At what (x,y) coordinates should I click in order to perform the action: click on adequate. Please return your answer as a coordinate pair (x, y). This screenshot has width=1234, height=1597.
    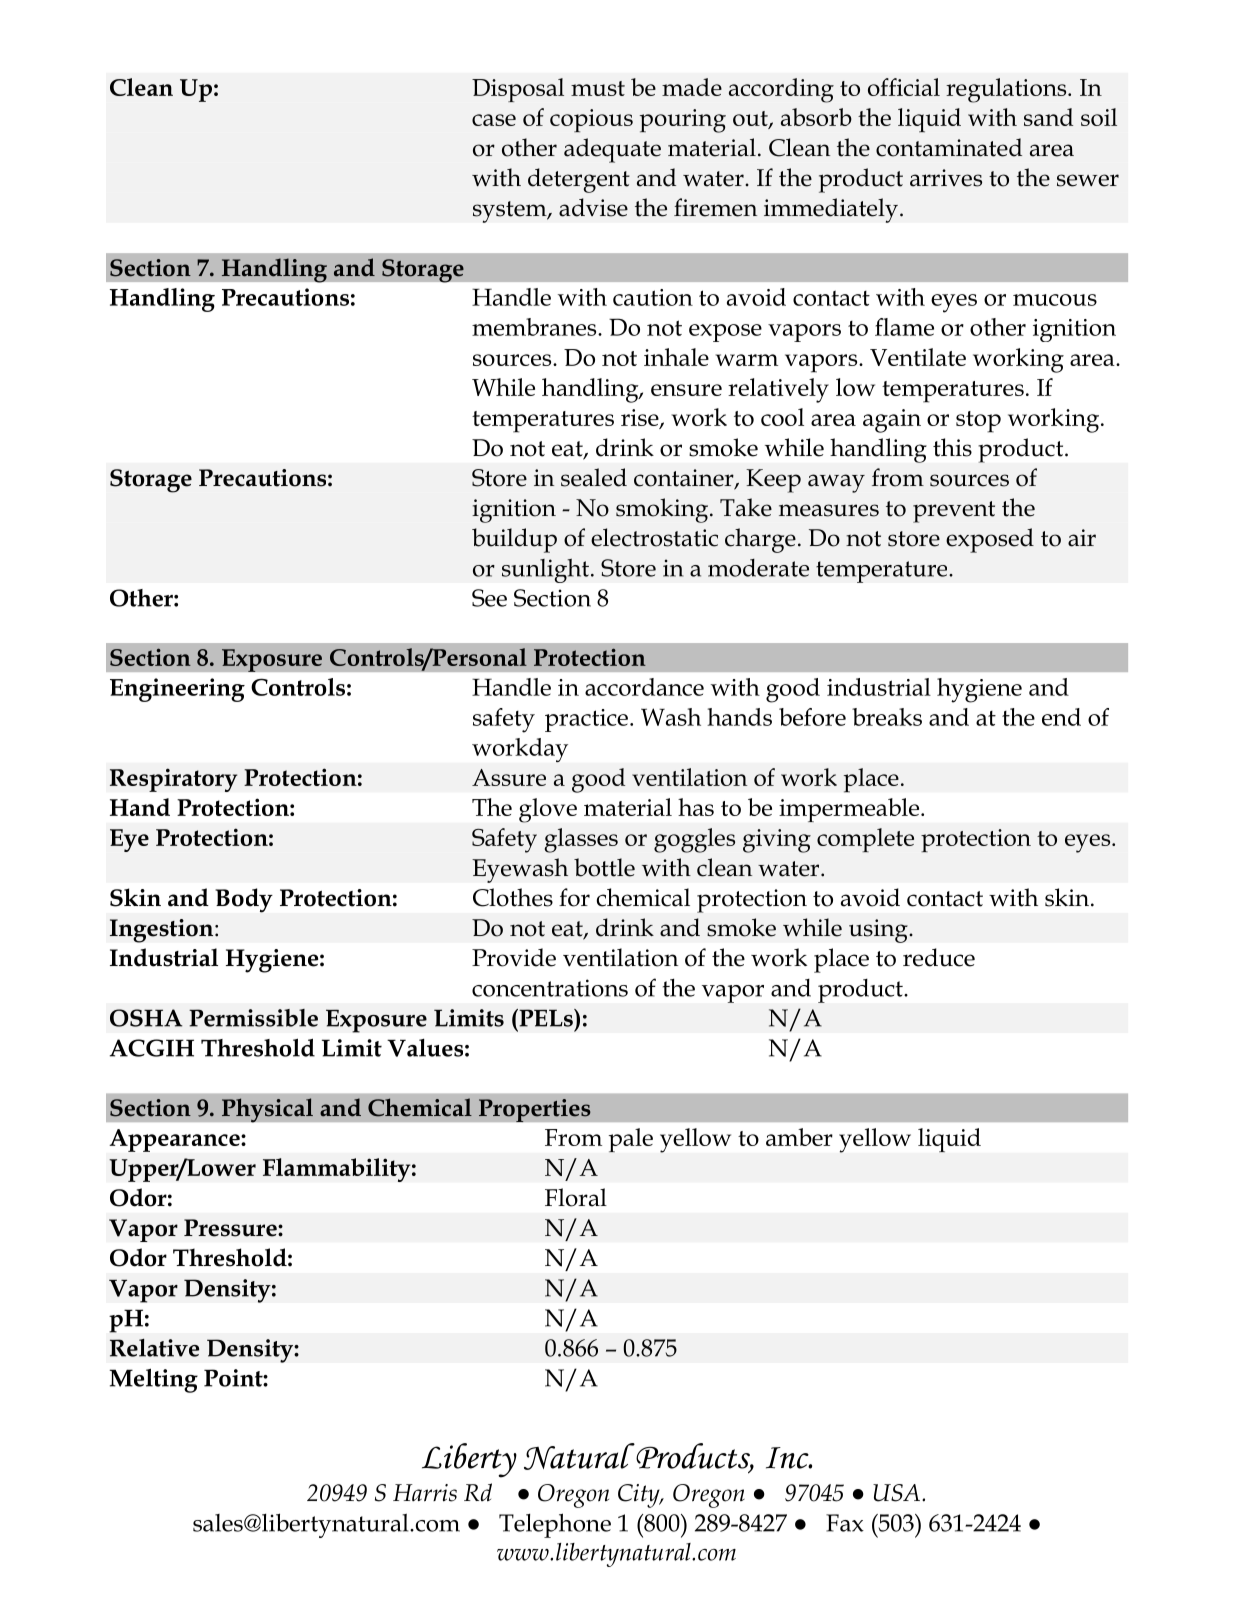
    Looking at the image, I should click on (612, 150).
